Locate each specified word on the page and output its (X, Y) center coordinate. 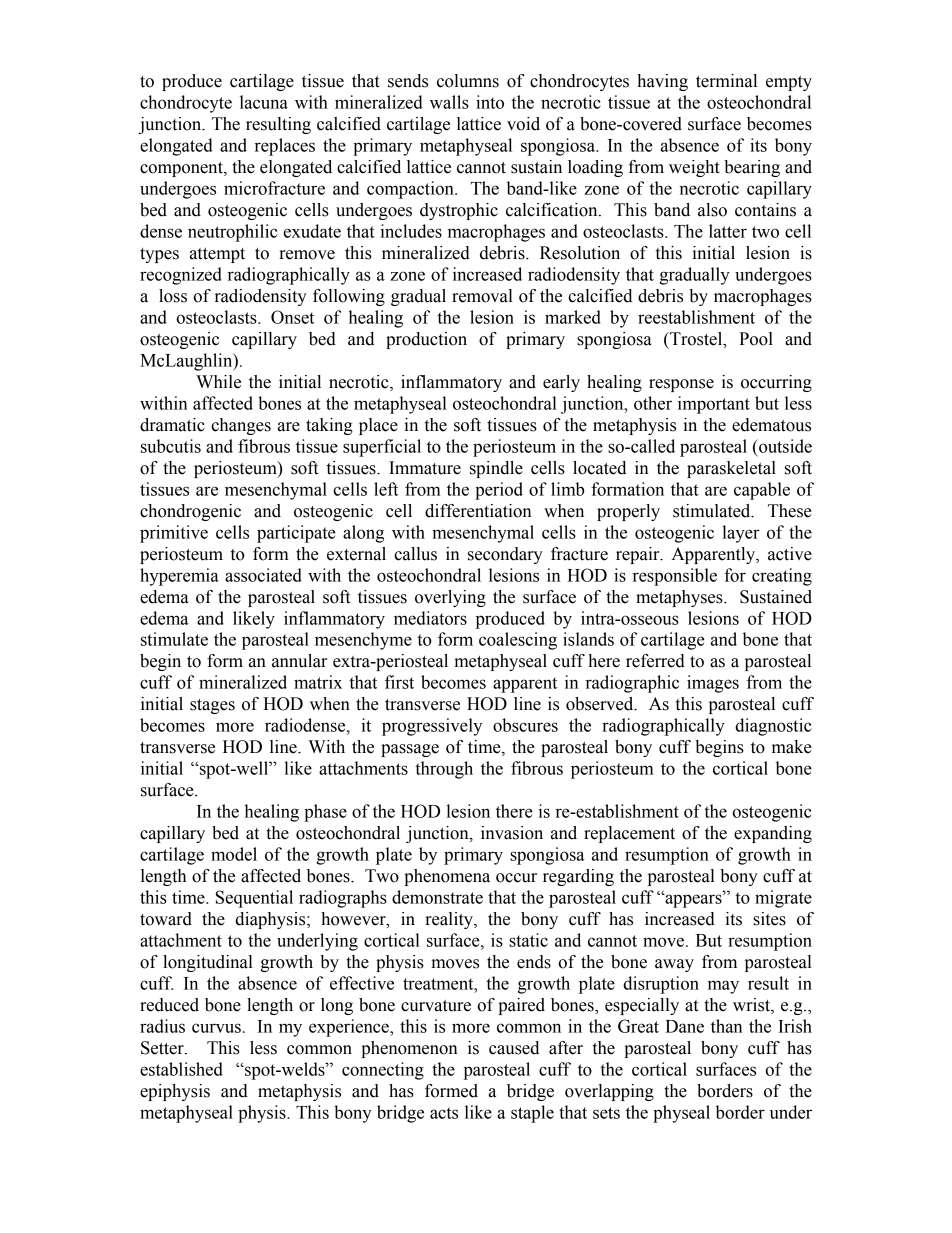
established (181, 1069)
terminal (726, 81)
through (444, 770)
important (714, 405)
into (490, 102)
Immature (425, 468)
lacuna (264, 102)
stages (212, 706)
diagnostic (773, 727)
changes (241, 426)
